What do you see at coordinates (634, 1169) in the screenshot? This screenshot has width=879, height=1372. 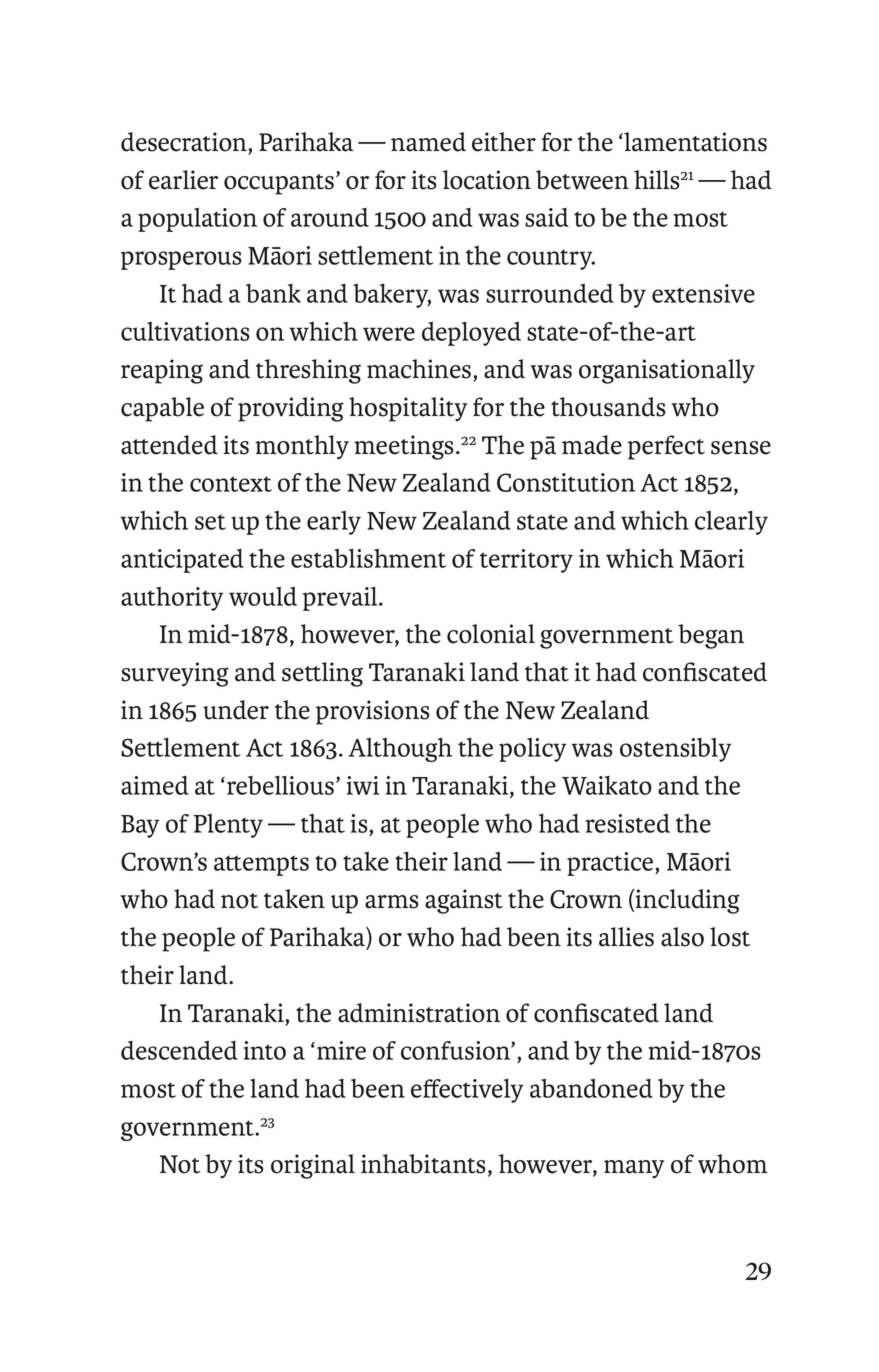 I see `many` at bounding box center [634, 1169].
